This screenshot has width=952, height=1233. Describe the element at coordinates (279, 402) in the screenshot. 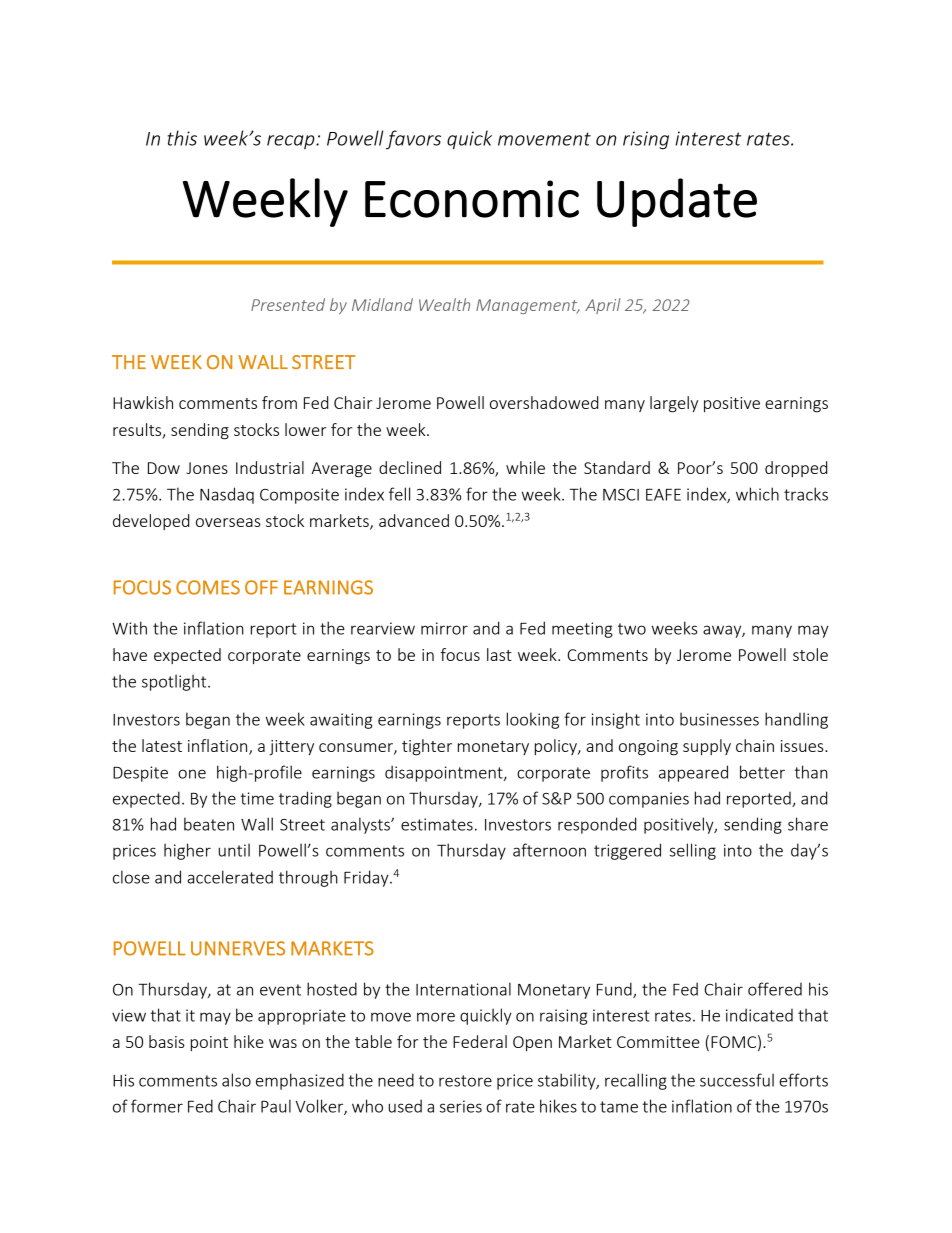

I see `from` at that location.
